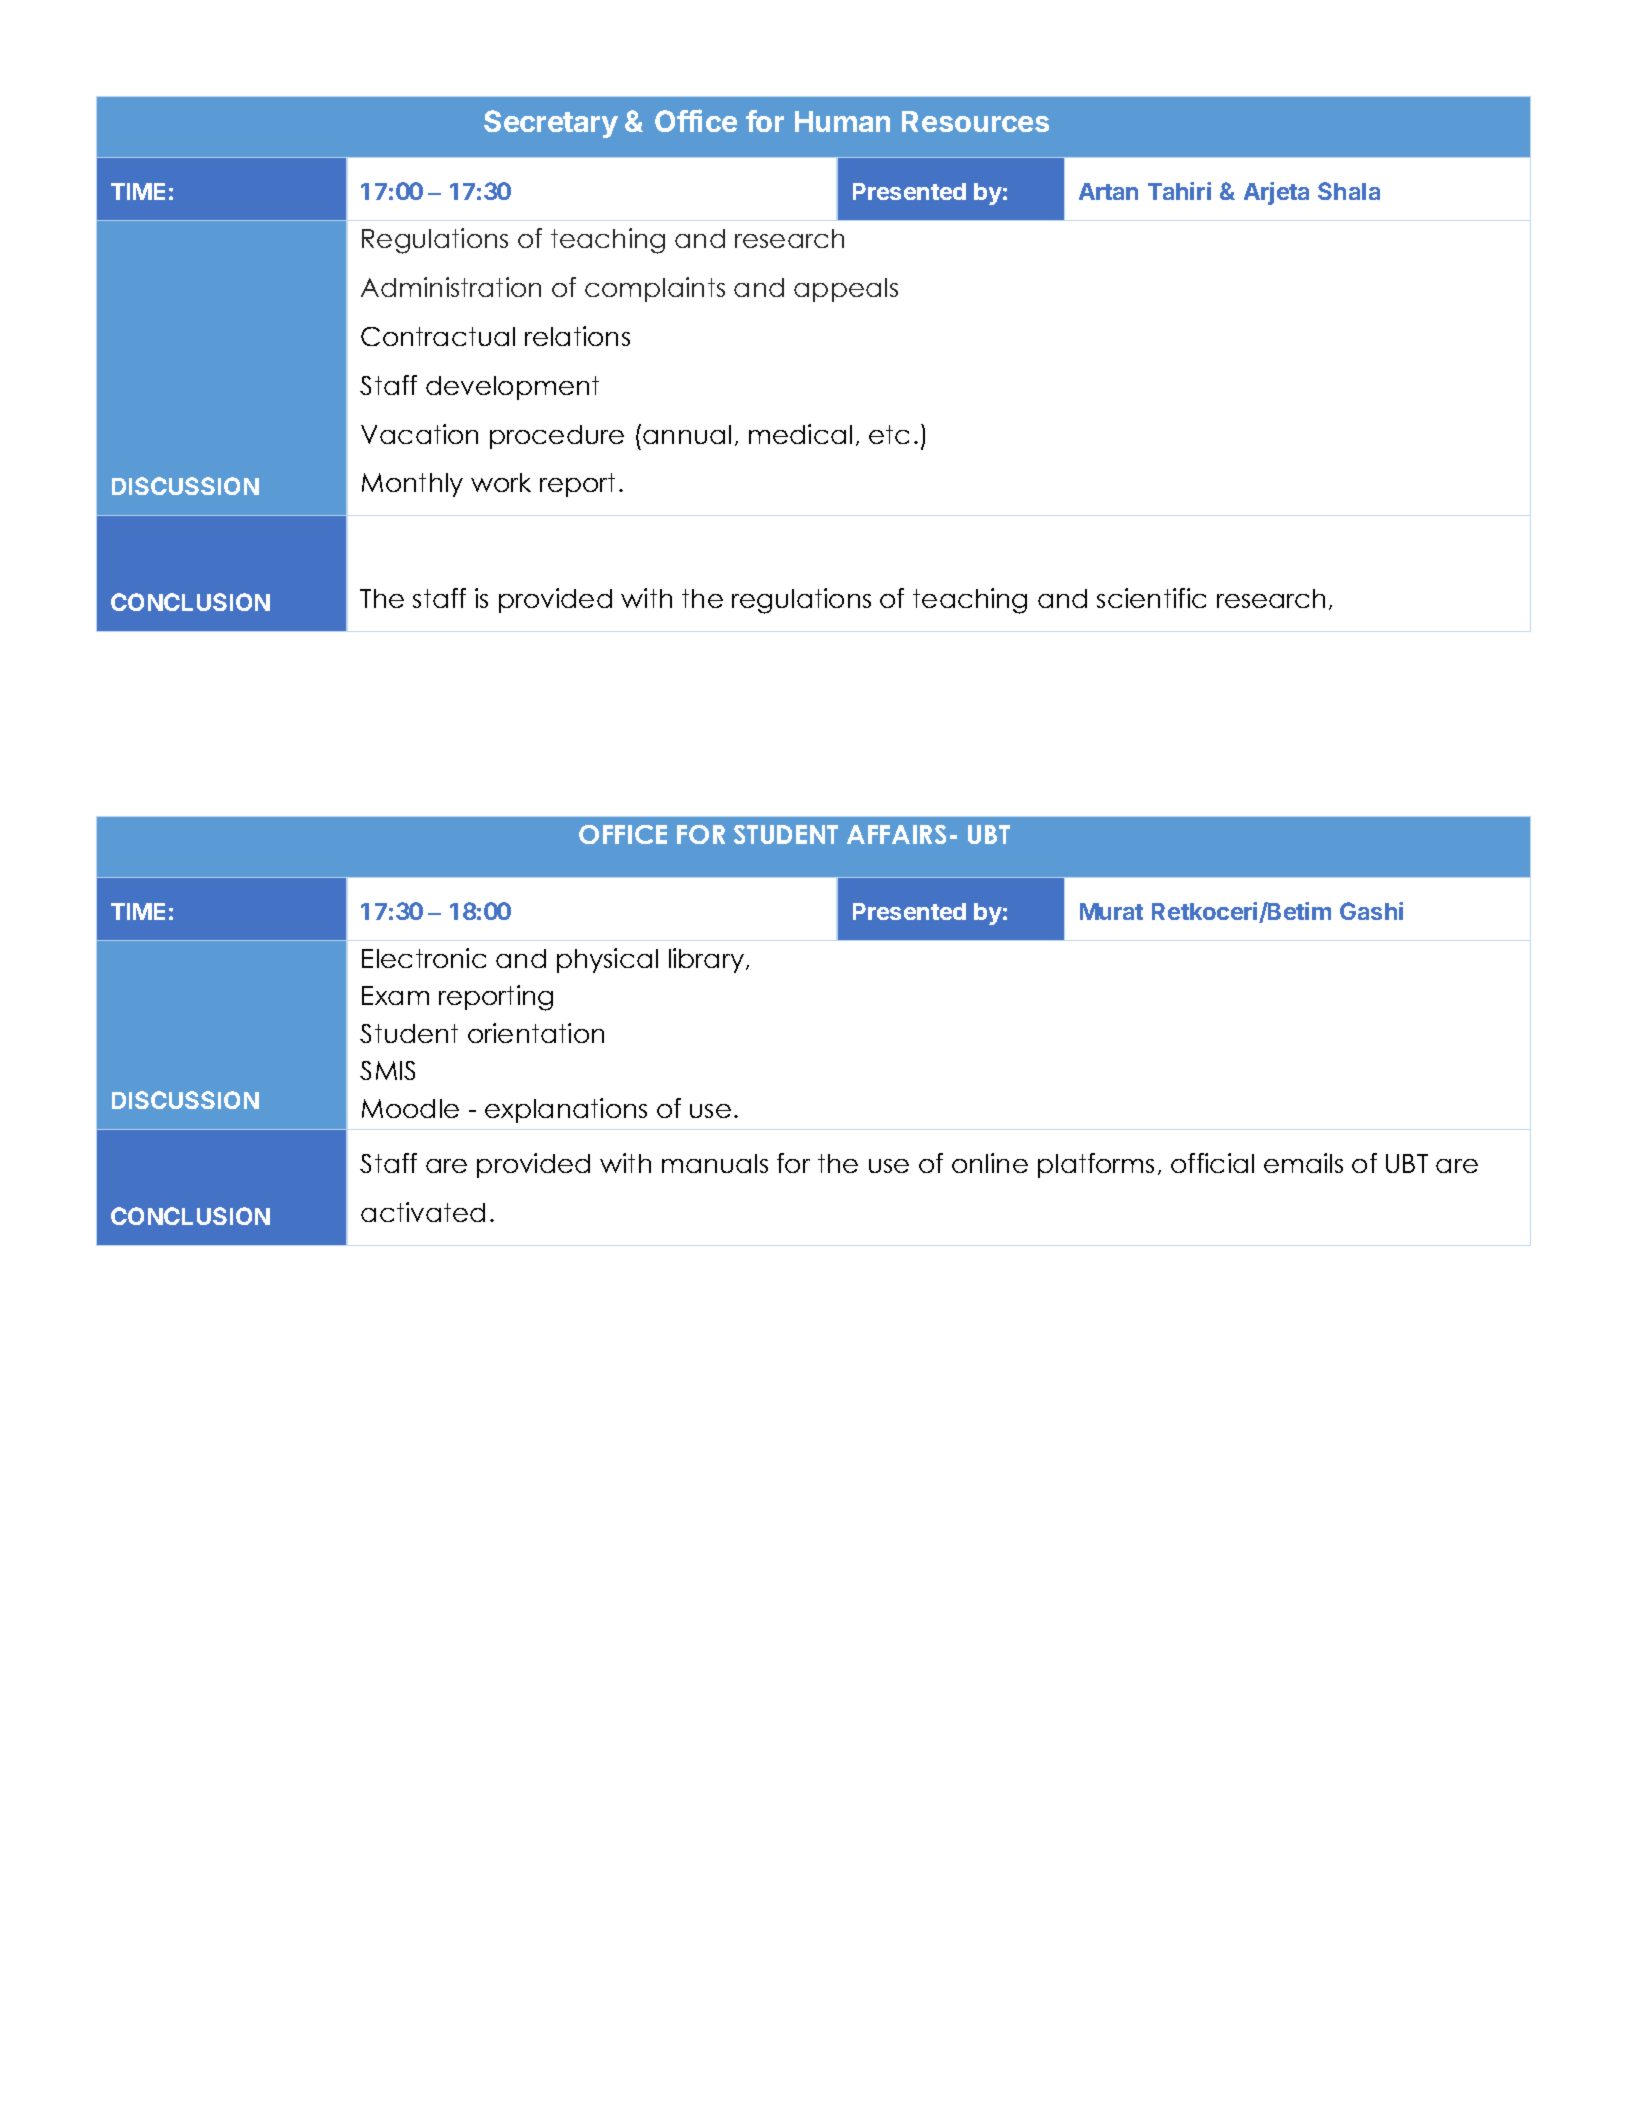 Image resolution: width=1626 pixels, height=2105 pixels. I want to click on Secretary, so click(551, 124).
